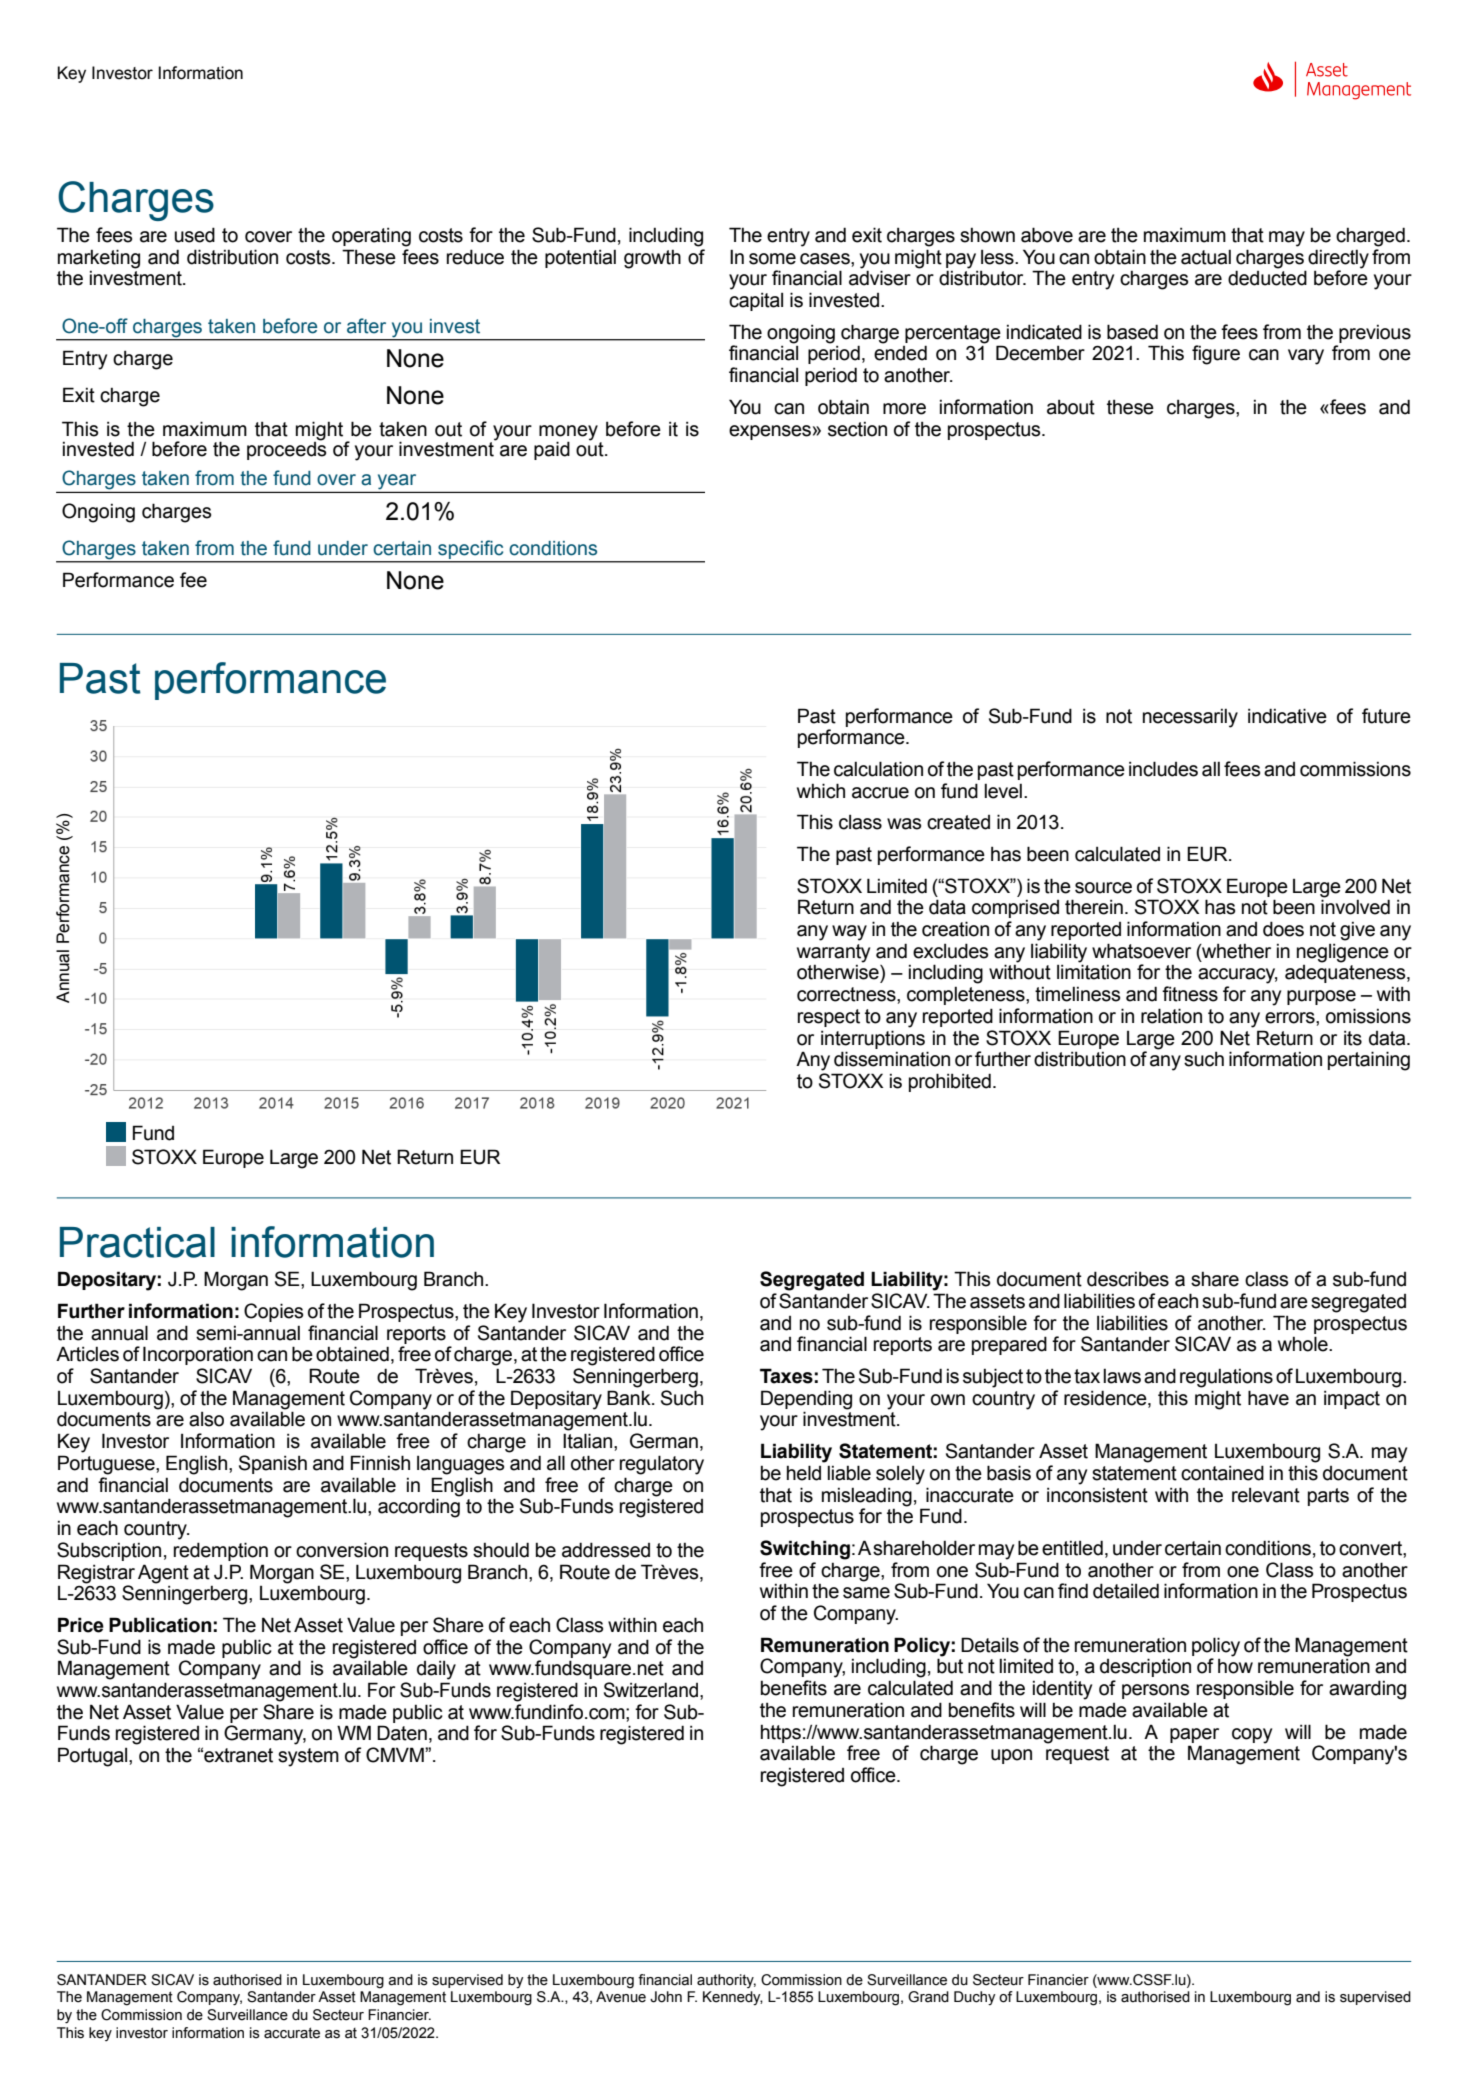 The width and height of the page is (1468, 2078). Describe the element at coordinates (829, 1018) in the page. I see `respect` at that location.
